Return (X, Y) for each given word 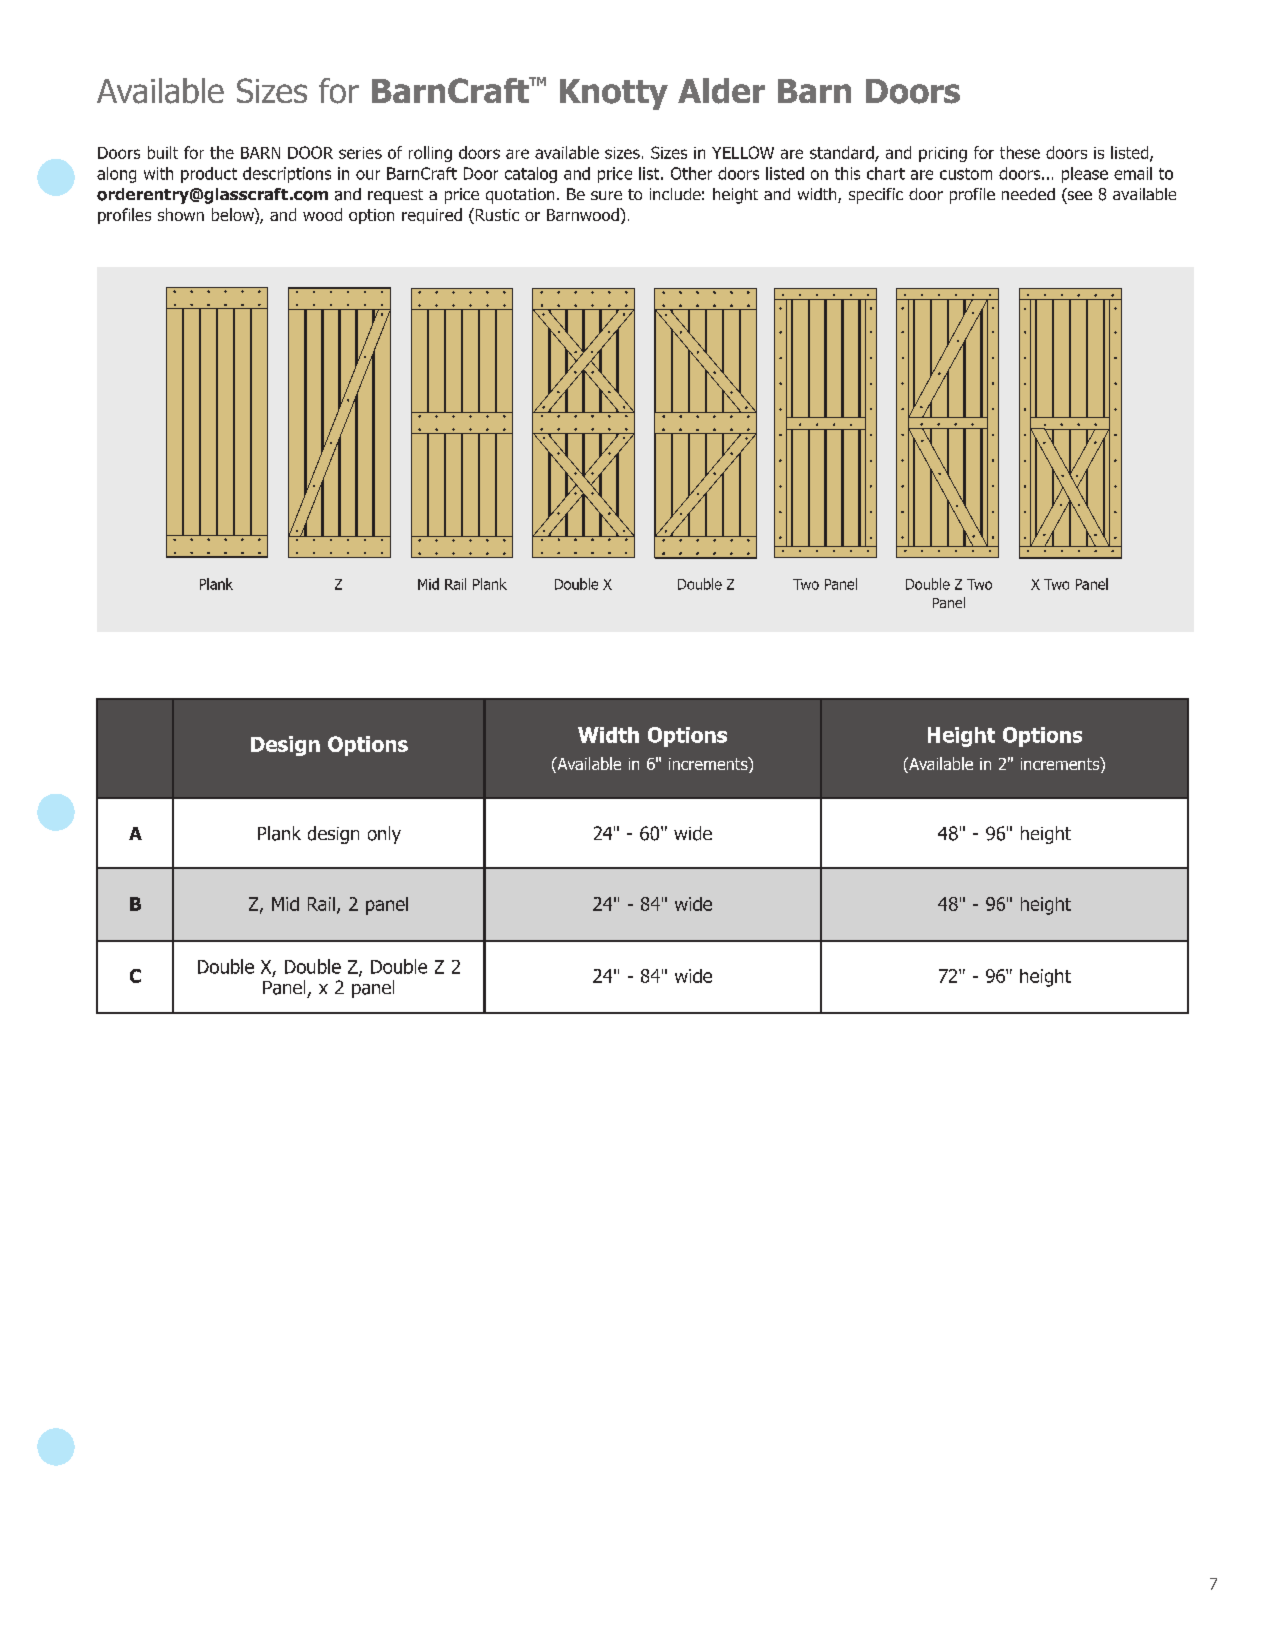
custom (966, 174)
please (1085, 175)
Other (691, 173)
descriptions (287, 175)
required (432, 216)
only (384, 835)
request (395, 196)
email (1133, 173)
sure (606, 195)
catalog (531, 175)
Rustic (496, 216)
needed (1028, 194)
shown (181, 214)
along (116, 175)
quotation (520, 196)
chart (886, 173)
